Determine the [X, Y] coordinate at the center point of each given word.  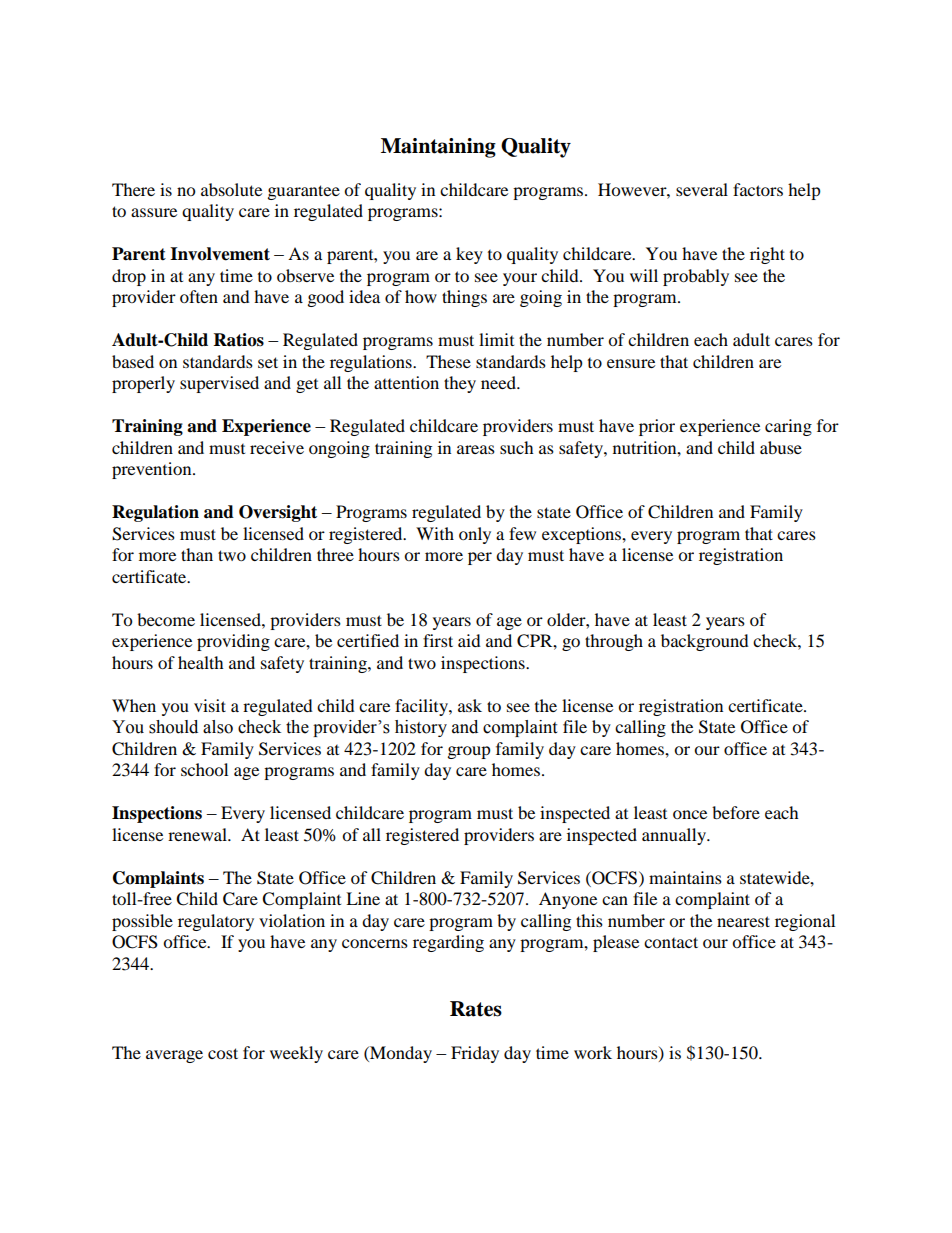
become [166, 619]
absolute [231, 189]
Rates [476, 1009]
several [702, 189]
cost [223, 1053]
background [705, 642]
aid [469, 640]
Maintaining [438, 148]
